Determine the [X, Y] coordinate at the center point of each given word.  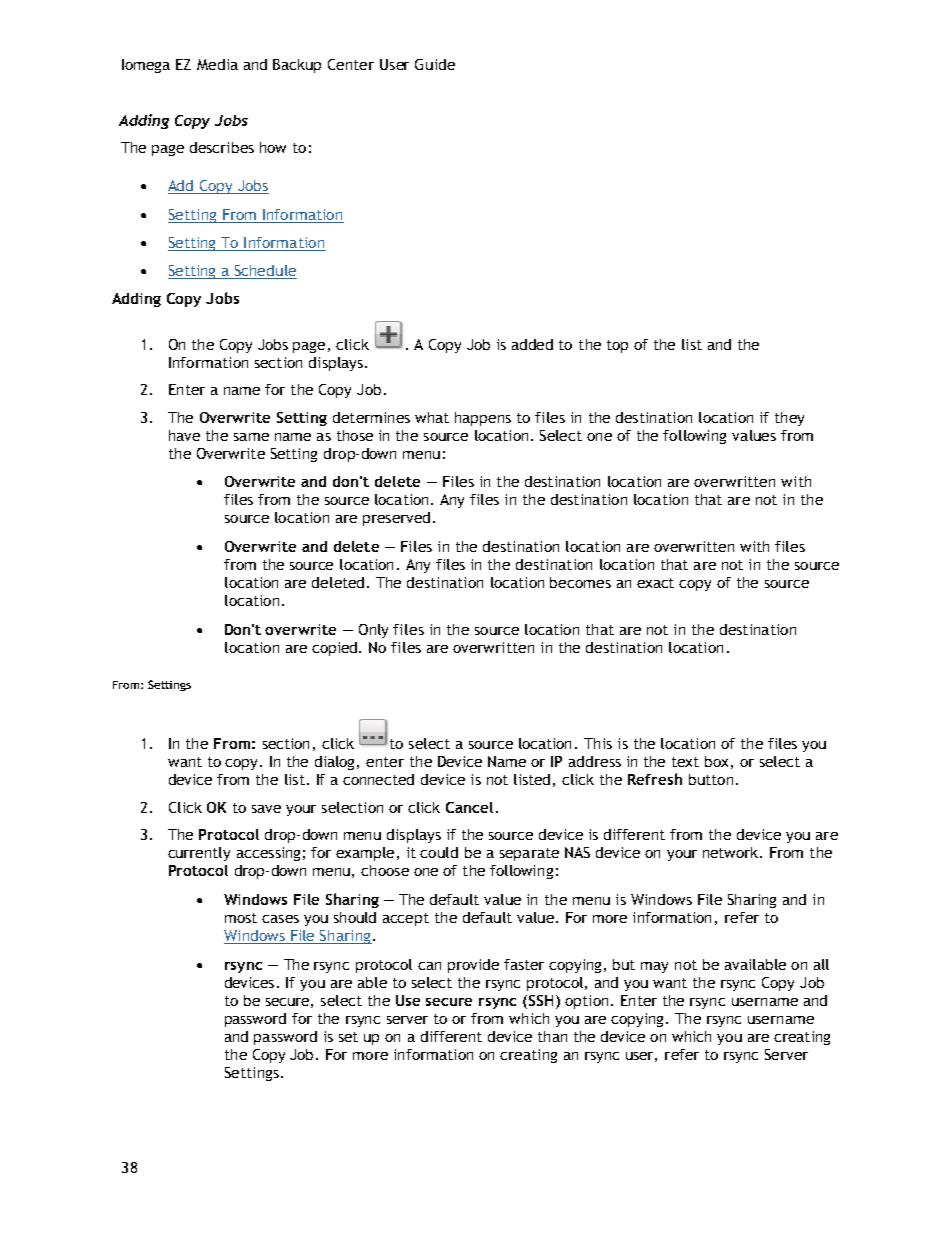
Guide [435, 64]
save [266, 809]
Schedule [265, 272]
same [251, 437]
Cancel [469, 807]
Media [217, 64]
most [241, 918]
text [685, 762]
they [789, 419]
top [617, 346]
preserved [396, 519]
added [532, 344]
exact [655, 583]
